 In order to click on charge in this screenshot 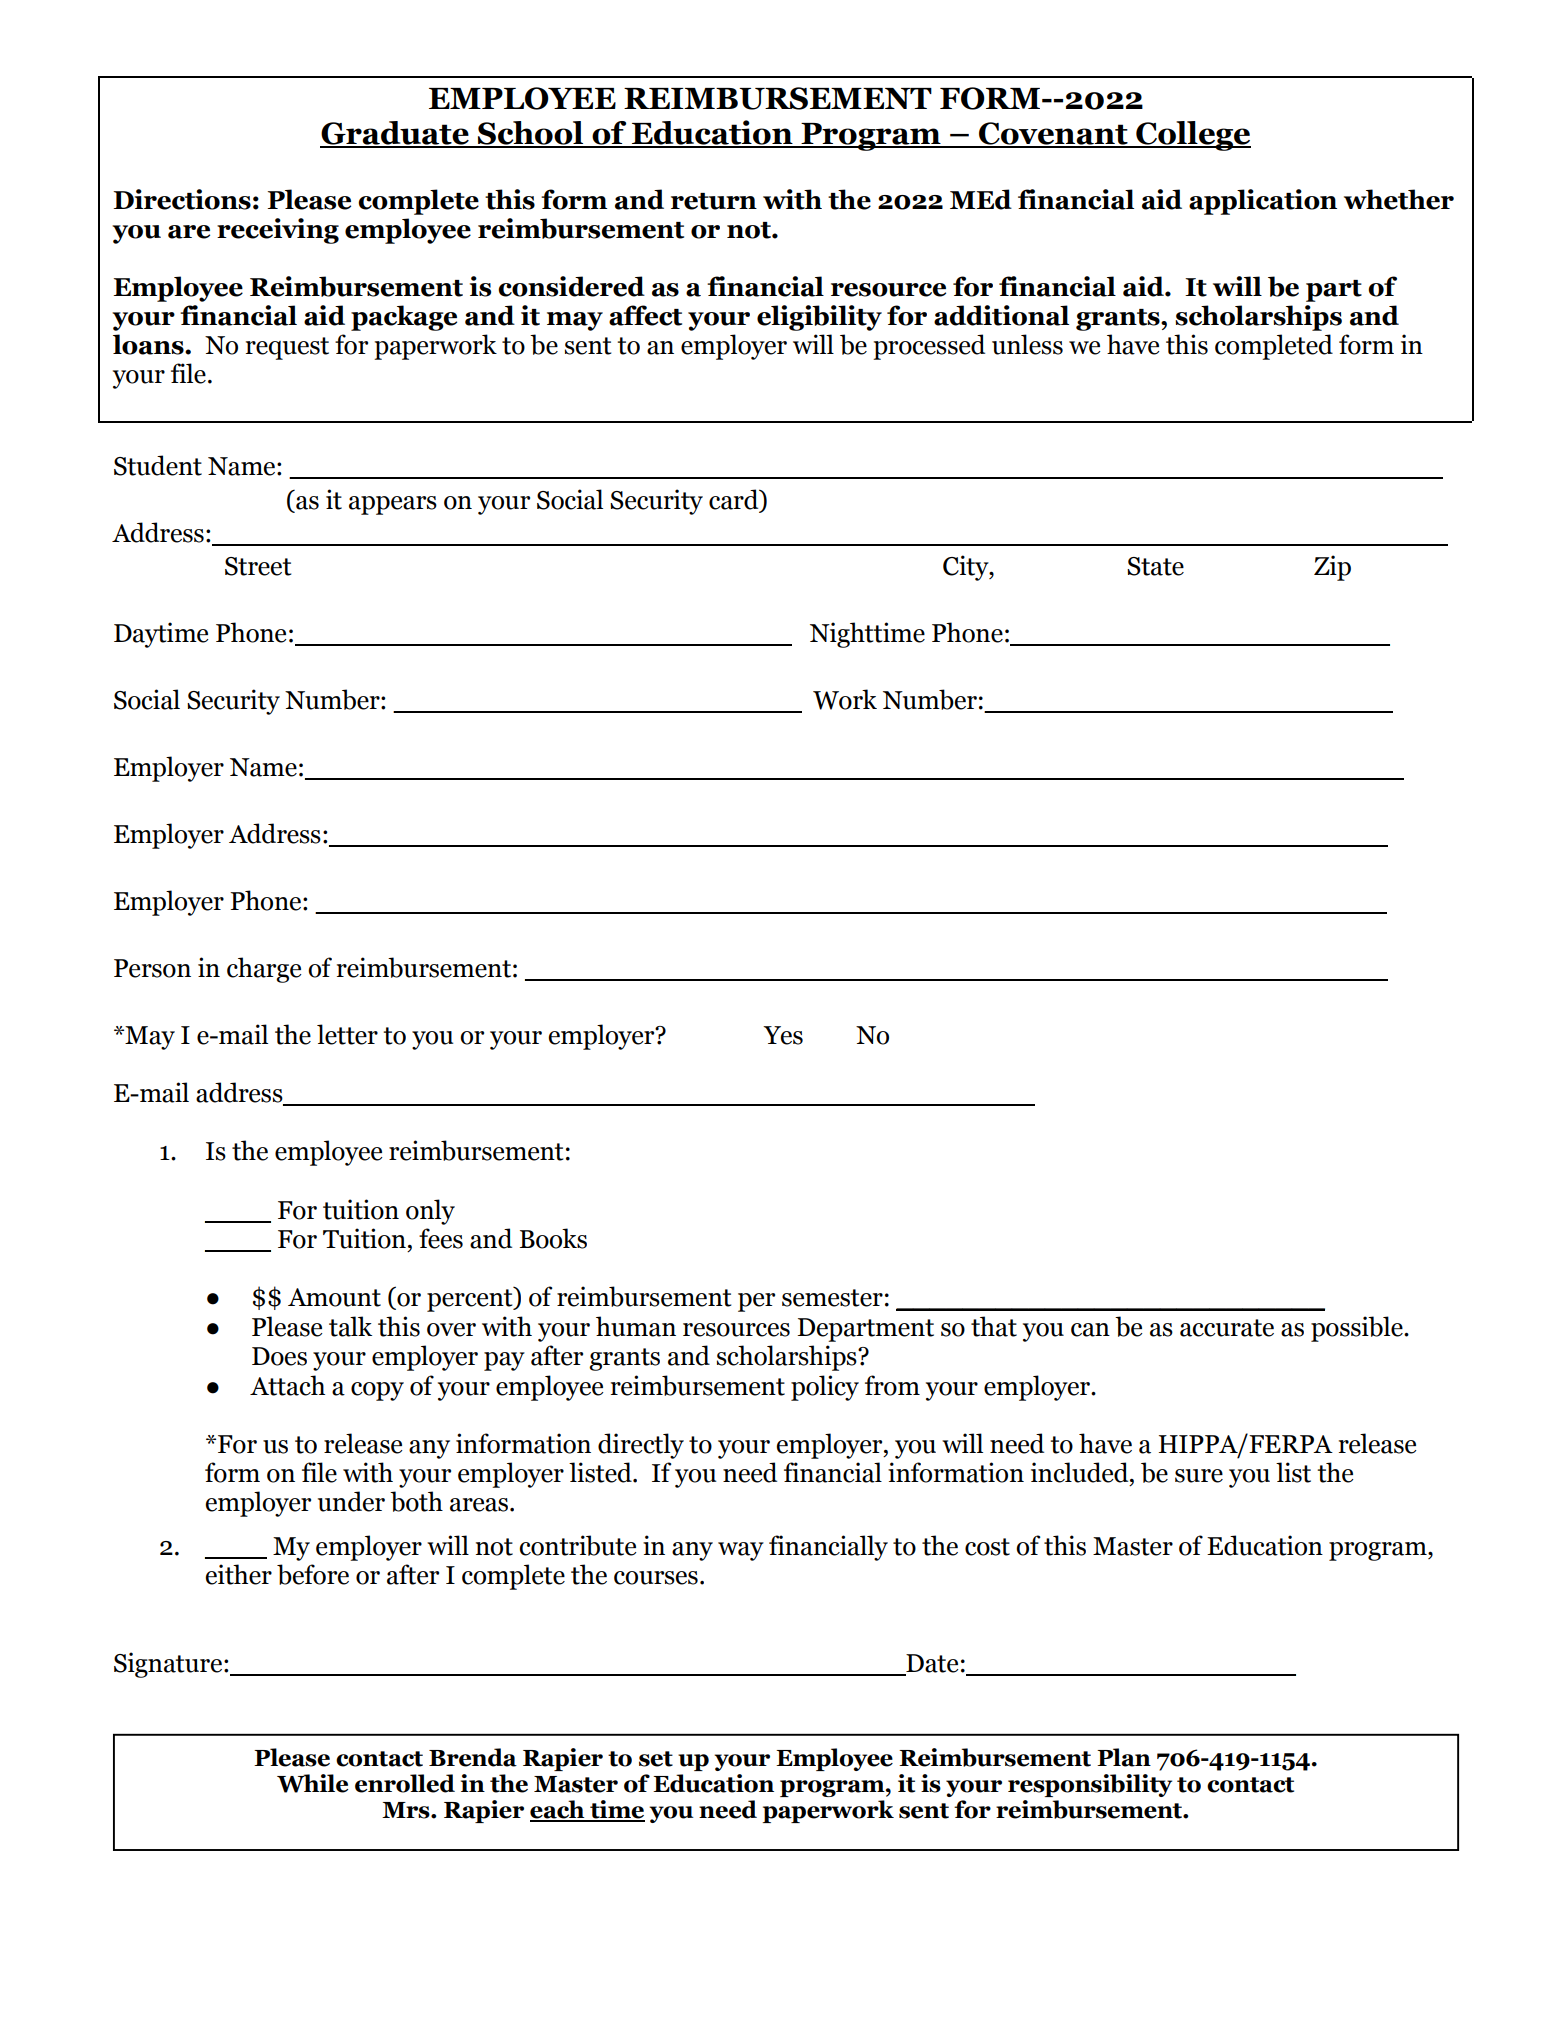, I will do `click(264, 970)`.
